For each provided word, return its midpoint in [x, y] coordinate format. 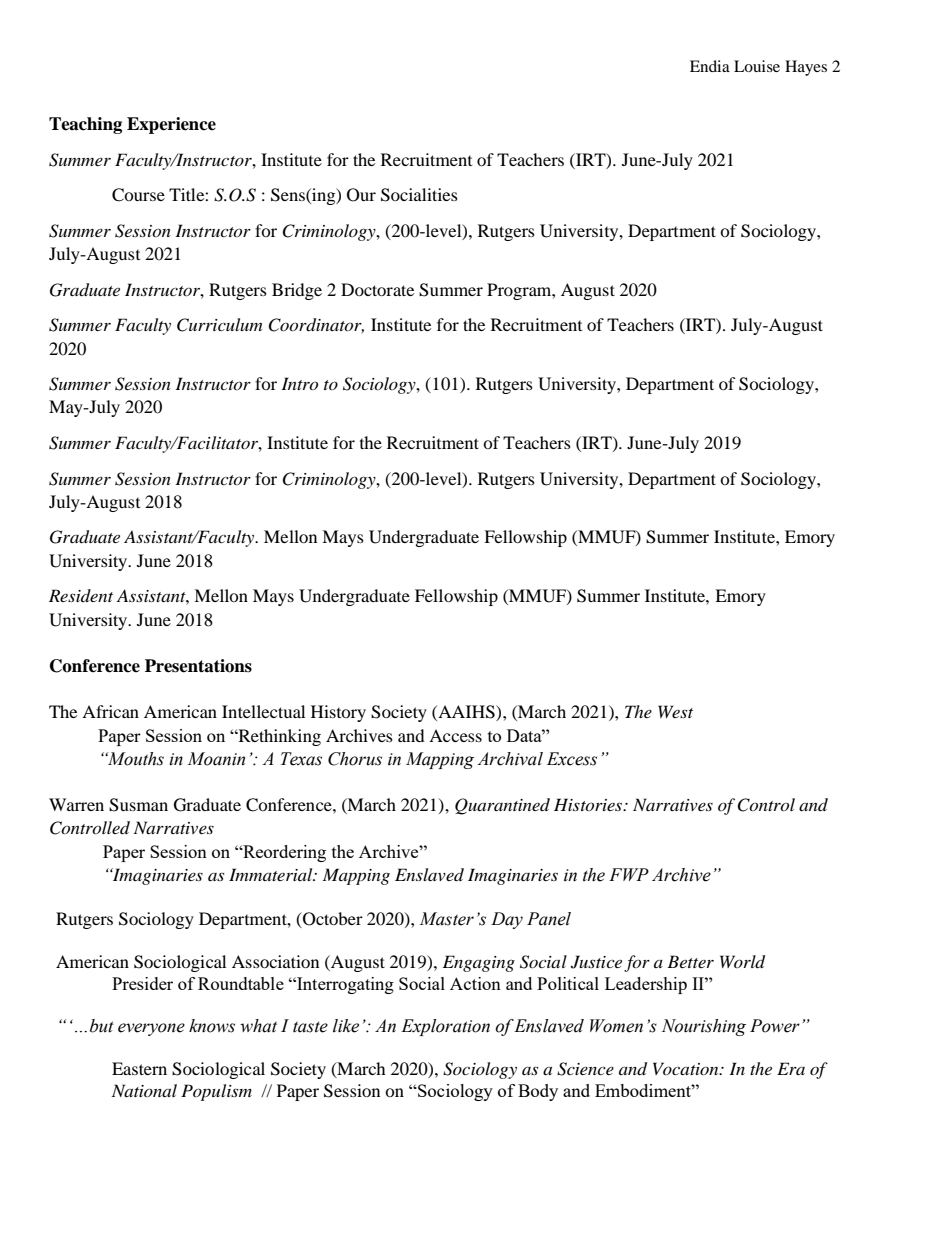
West [675, 711]
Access [455, 735]
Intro [299, 383]
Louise [757, 66]
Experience [171, 125]
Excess [572, 759]
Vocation [687, 1068]
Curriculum [219, 325]
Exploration [445, 1027]
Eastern [139, 1068]
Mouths [134, 759]
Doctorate [377, 289]
